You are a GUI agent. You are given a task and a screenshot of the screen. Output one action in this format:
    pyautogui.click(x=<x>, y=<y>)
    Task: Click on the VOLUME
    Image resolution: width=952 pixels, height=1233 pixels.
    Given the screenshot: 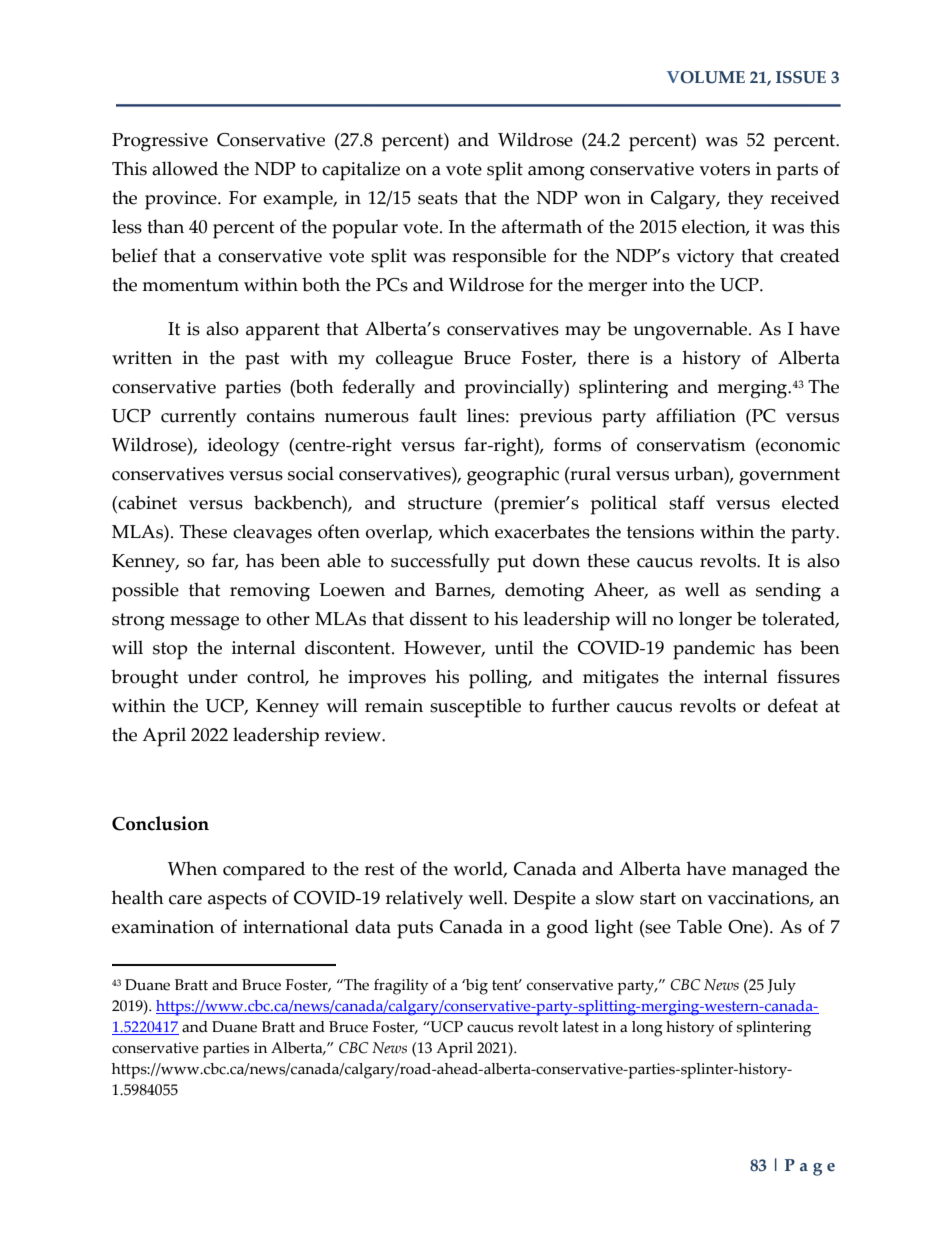 What is the action you would take?
    pyautogui.click(x=706, y=77)
